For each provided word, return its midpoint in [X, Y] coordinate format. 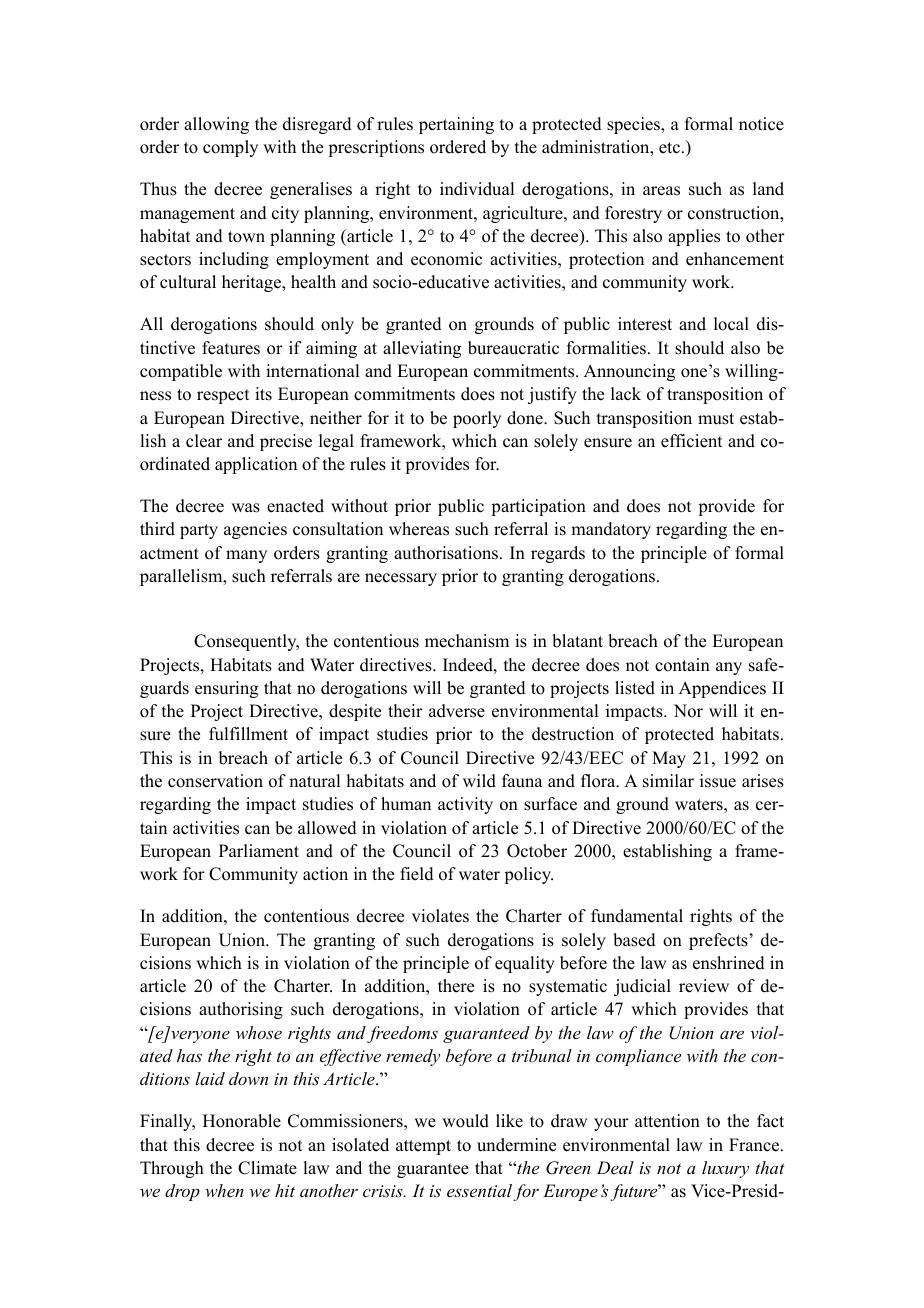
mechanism [467, 641]
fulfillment [248, 734]
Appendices [722, 689]
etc [669, 148]
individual [477, 189]
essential [479, 1190]
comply [230, 148]
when [224, 1190]
